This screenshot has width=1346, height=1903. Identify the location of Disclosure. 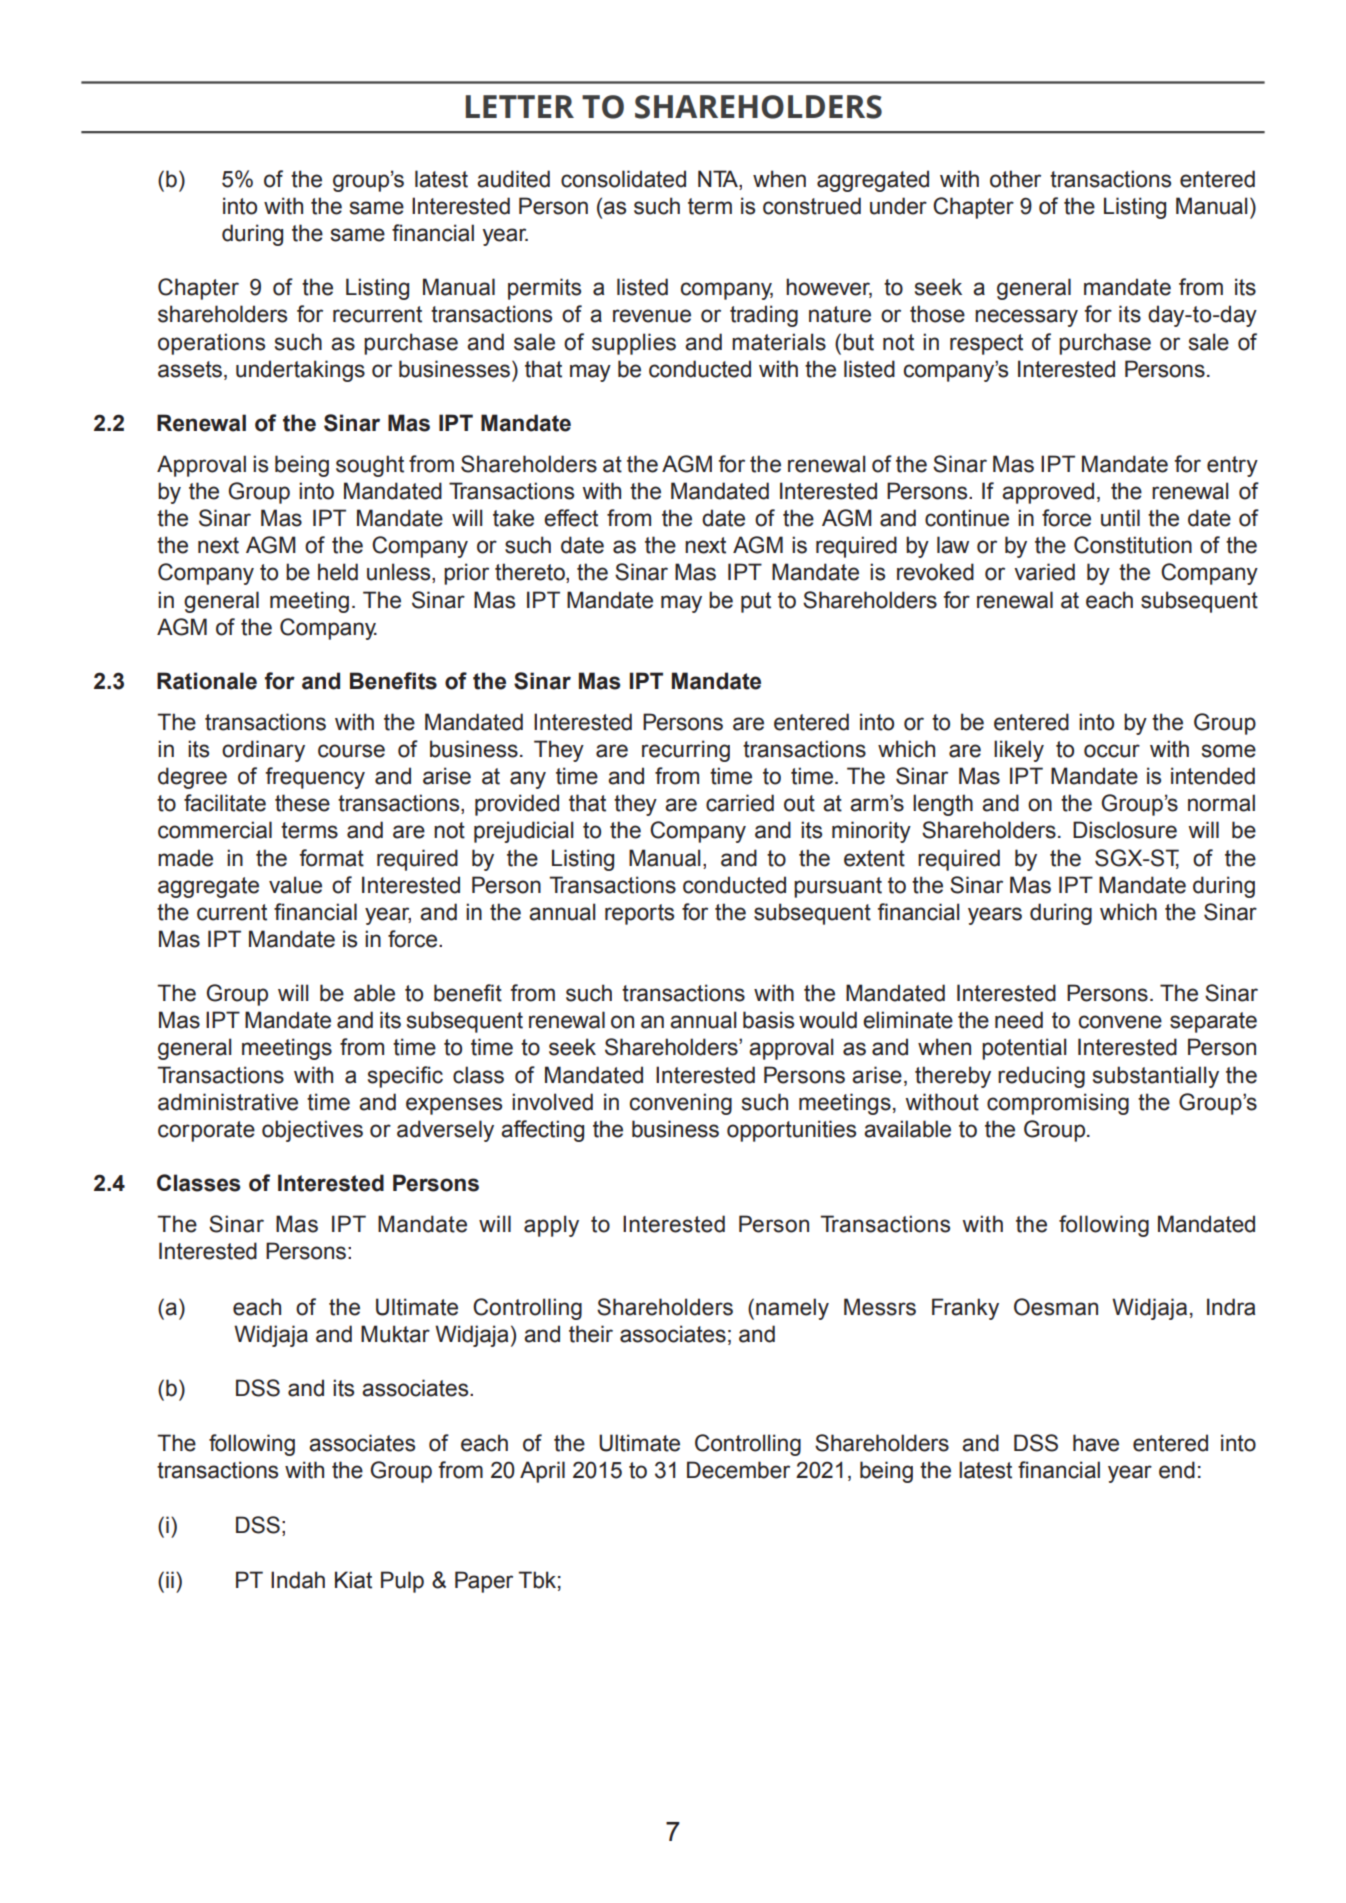
(1125, 830).
